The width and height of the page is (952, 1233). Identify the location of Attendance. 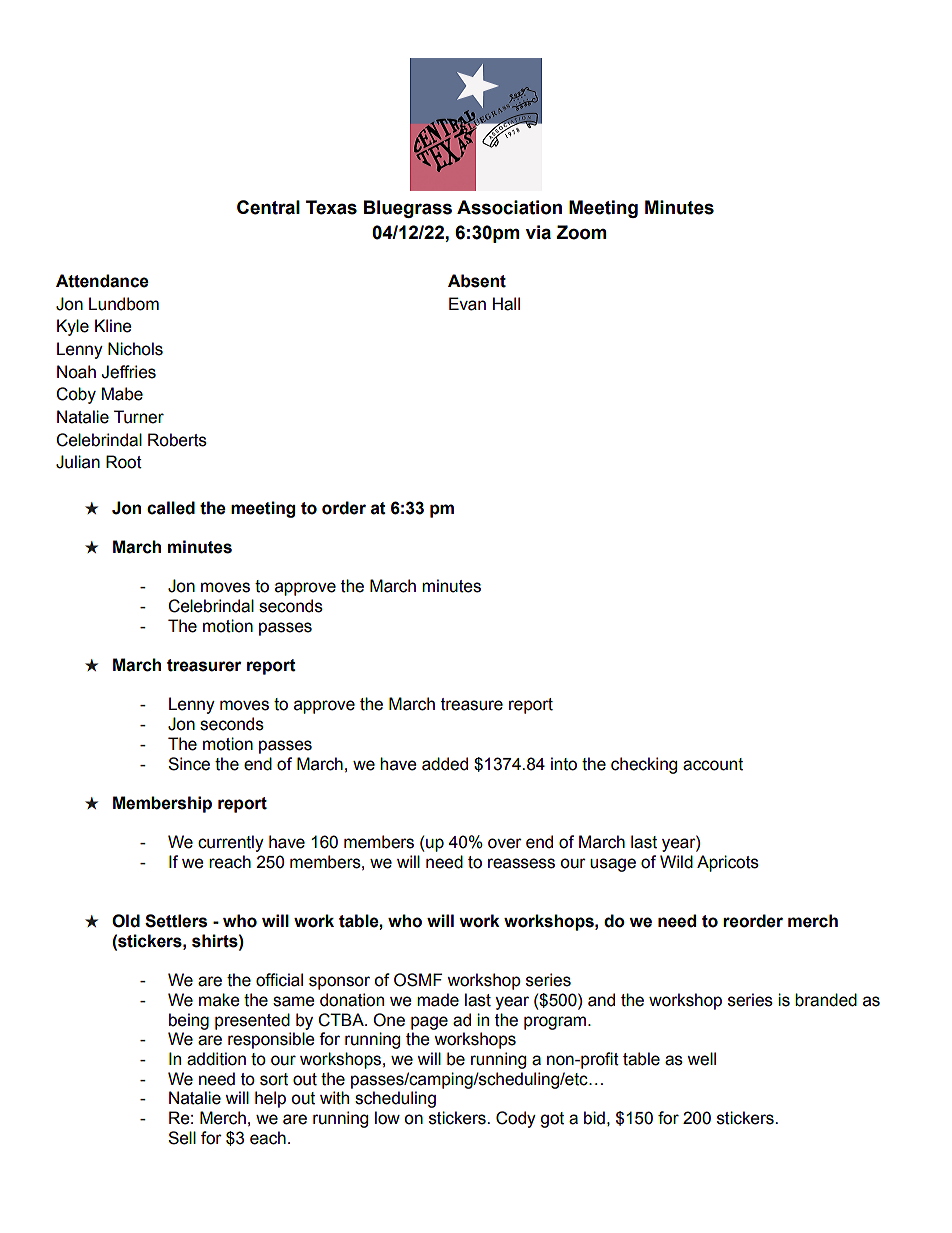
(102, 281).
